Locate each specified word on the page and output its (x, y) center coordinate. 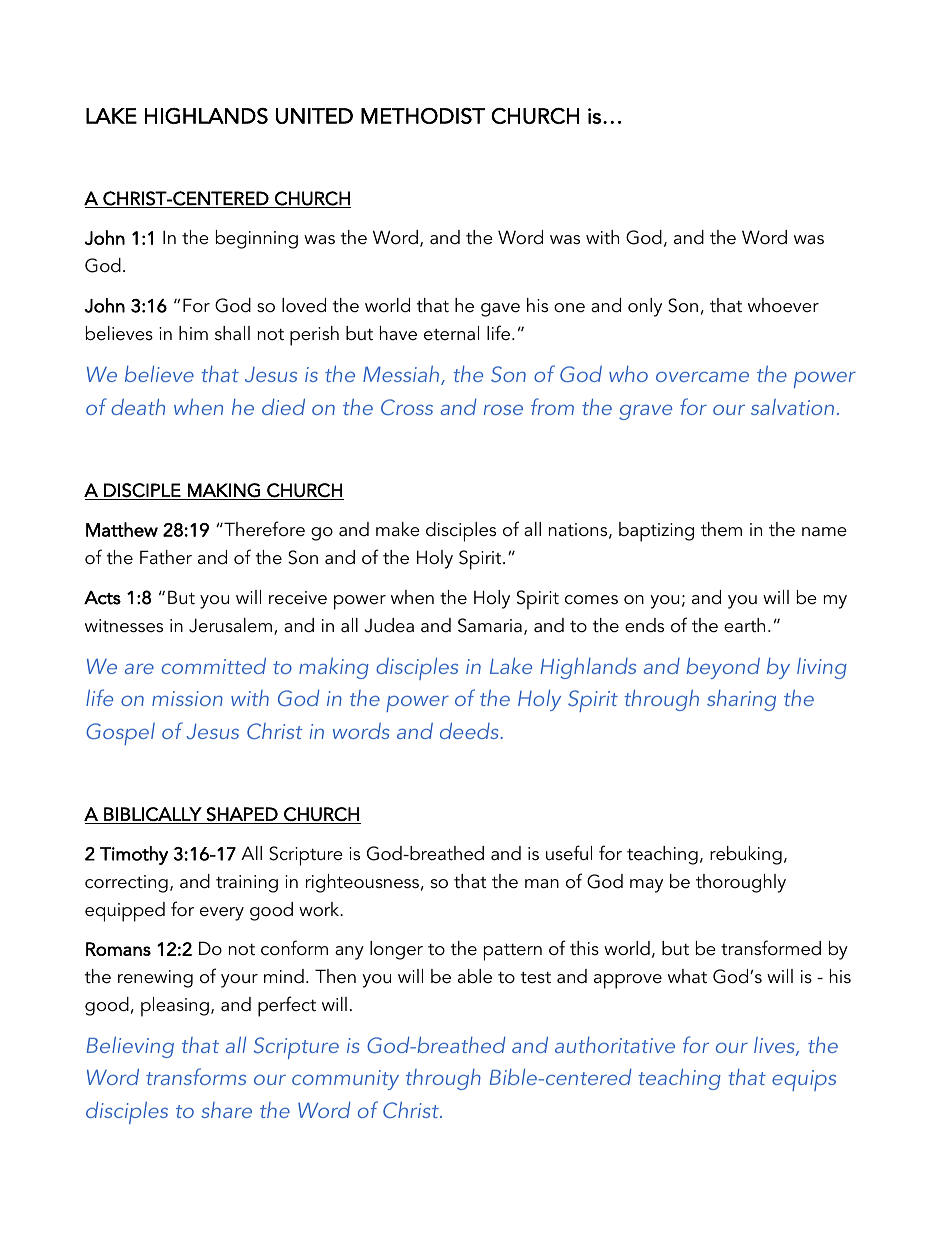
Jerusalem (230, 625)
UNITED (314, 116)
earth (744, 625)
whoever (783, 305)
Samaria (490, 625)
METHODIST (423, 116)
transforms (196, 1076)
